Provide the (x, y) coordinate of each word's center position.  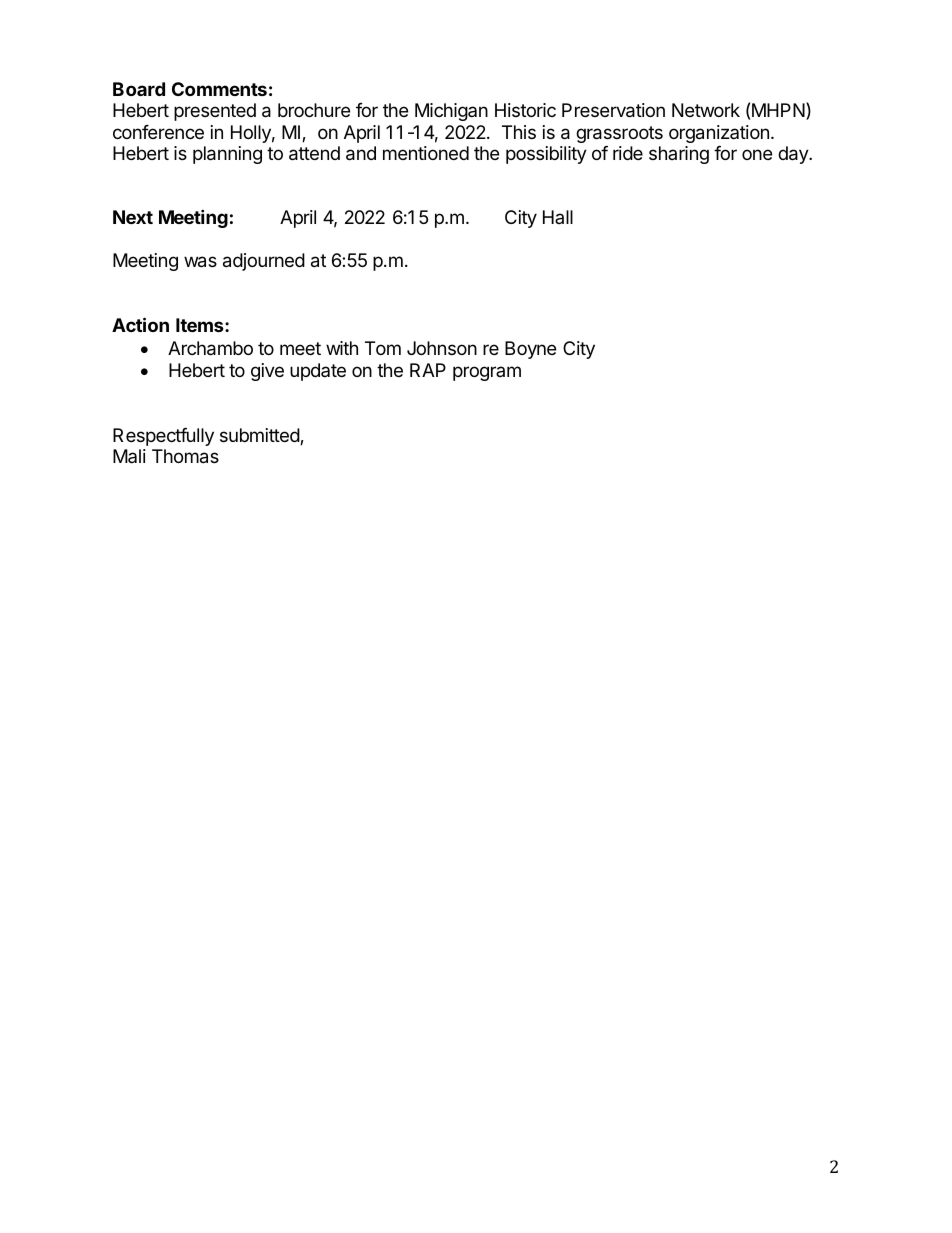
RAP (428, 370)
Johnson (442, 348)
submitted (260, 436)
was (200, 262)
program (487, 373)
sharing (679, 155)
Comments (219, 89)
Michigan (451, 112)
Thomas (185, 456)
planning (227, 155)
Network (706, 110)
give (267, 372)
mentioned (426, 153)
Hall (558, 217)
